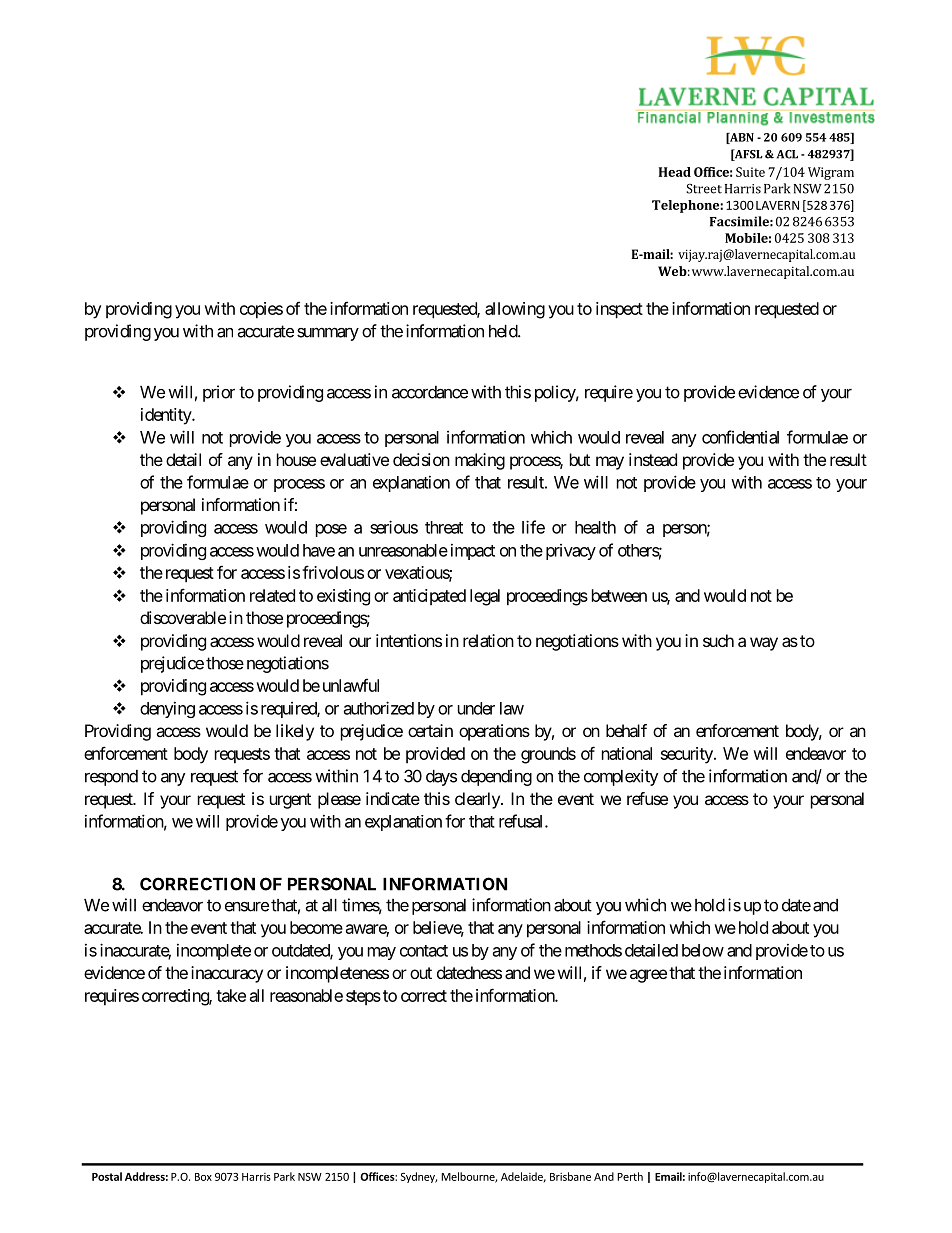 This screenshot has height=1233, width=952. I want to click on Box, so click(203, 1177).
